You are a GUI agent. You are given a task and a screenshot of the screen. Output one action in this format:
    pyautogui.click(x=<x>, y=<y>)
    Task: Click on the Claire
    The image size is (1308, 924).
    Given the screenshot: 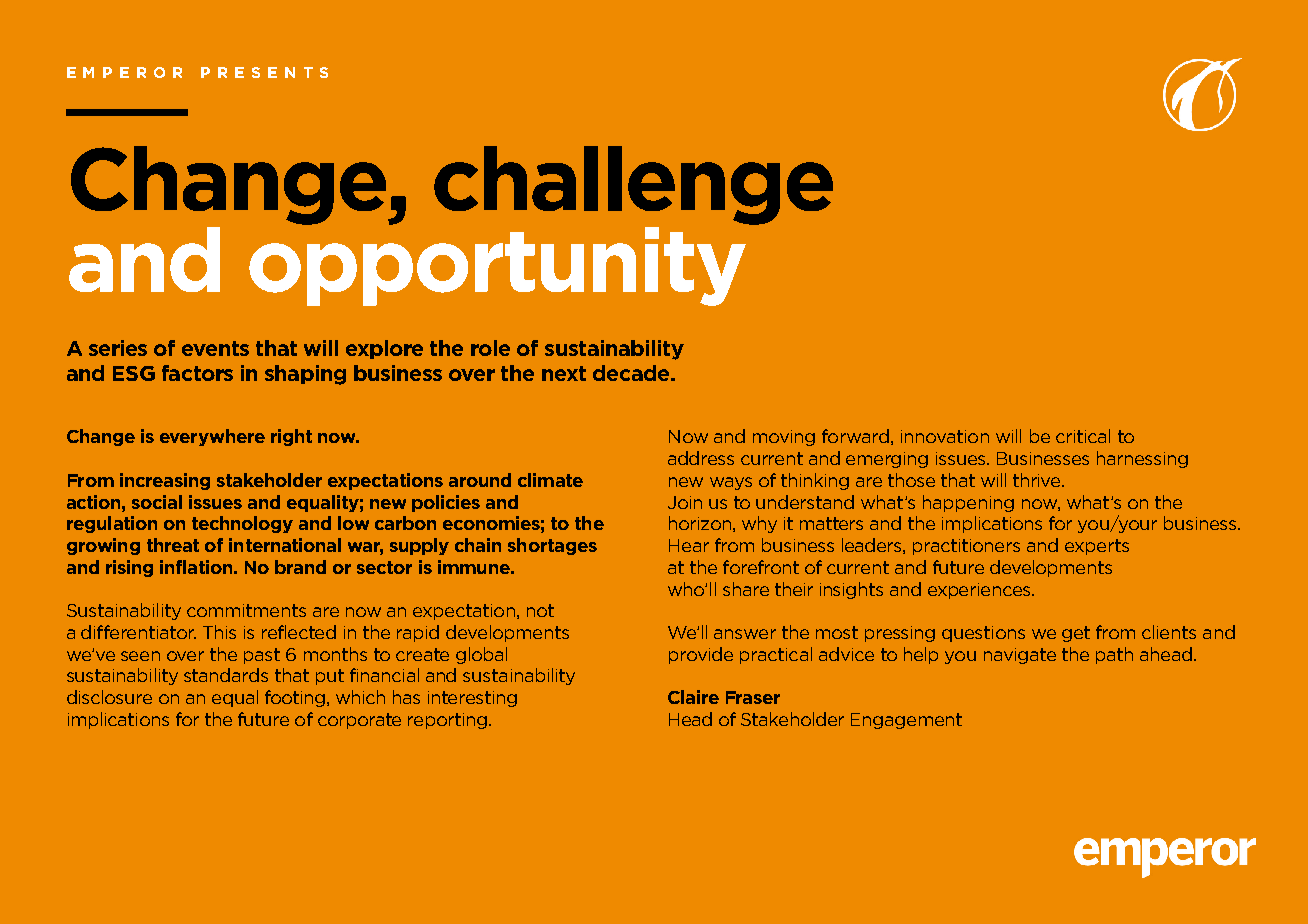 What is the action you would take?
    pyautogui.click(x=693, y=697)
